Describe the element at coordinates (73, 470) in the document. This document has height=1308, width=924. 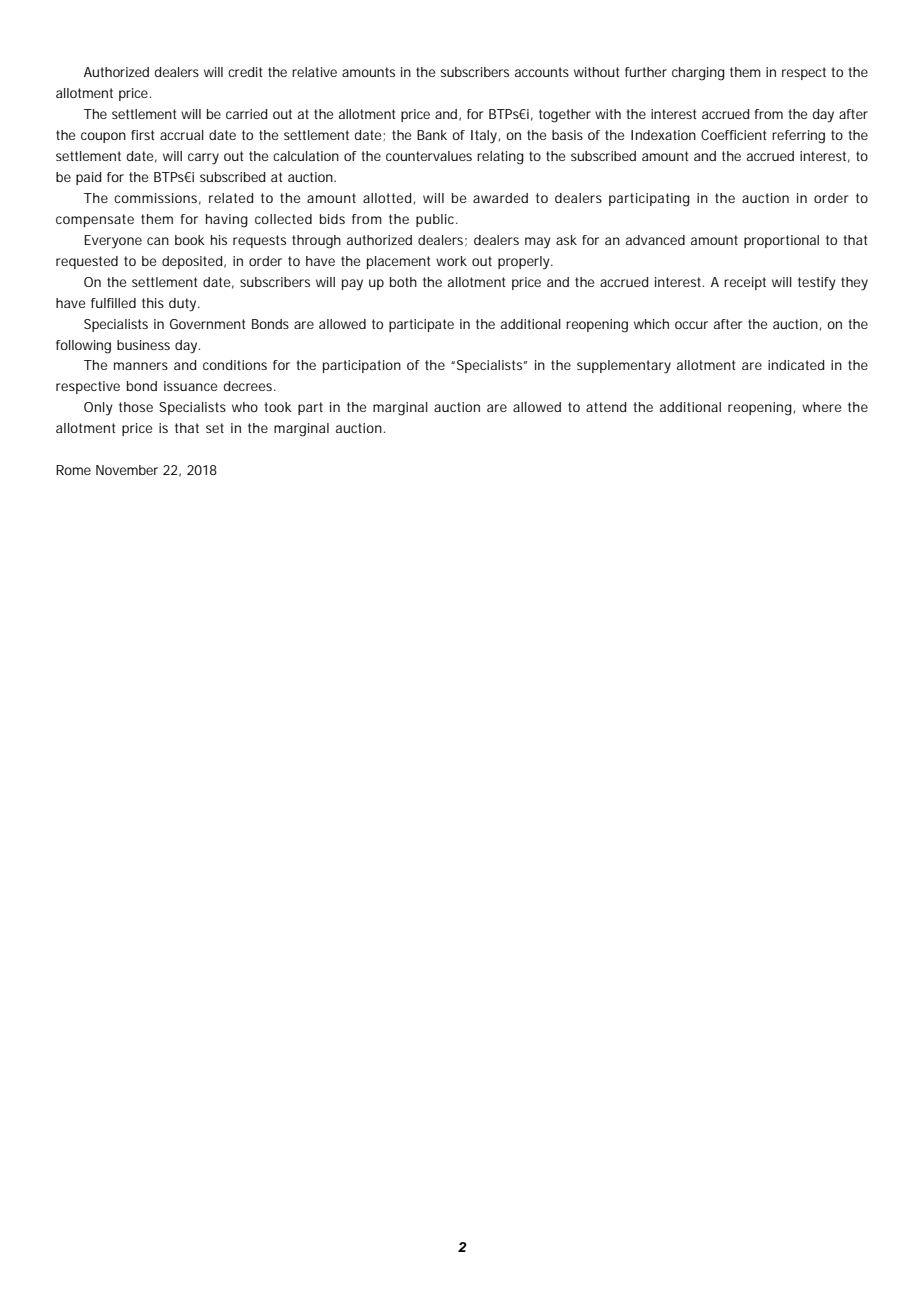
I see `Rome` at that location.
